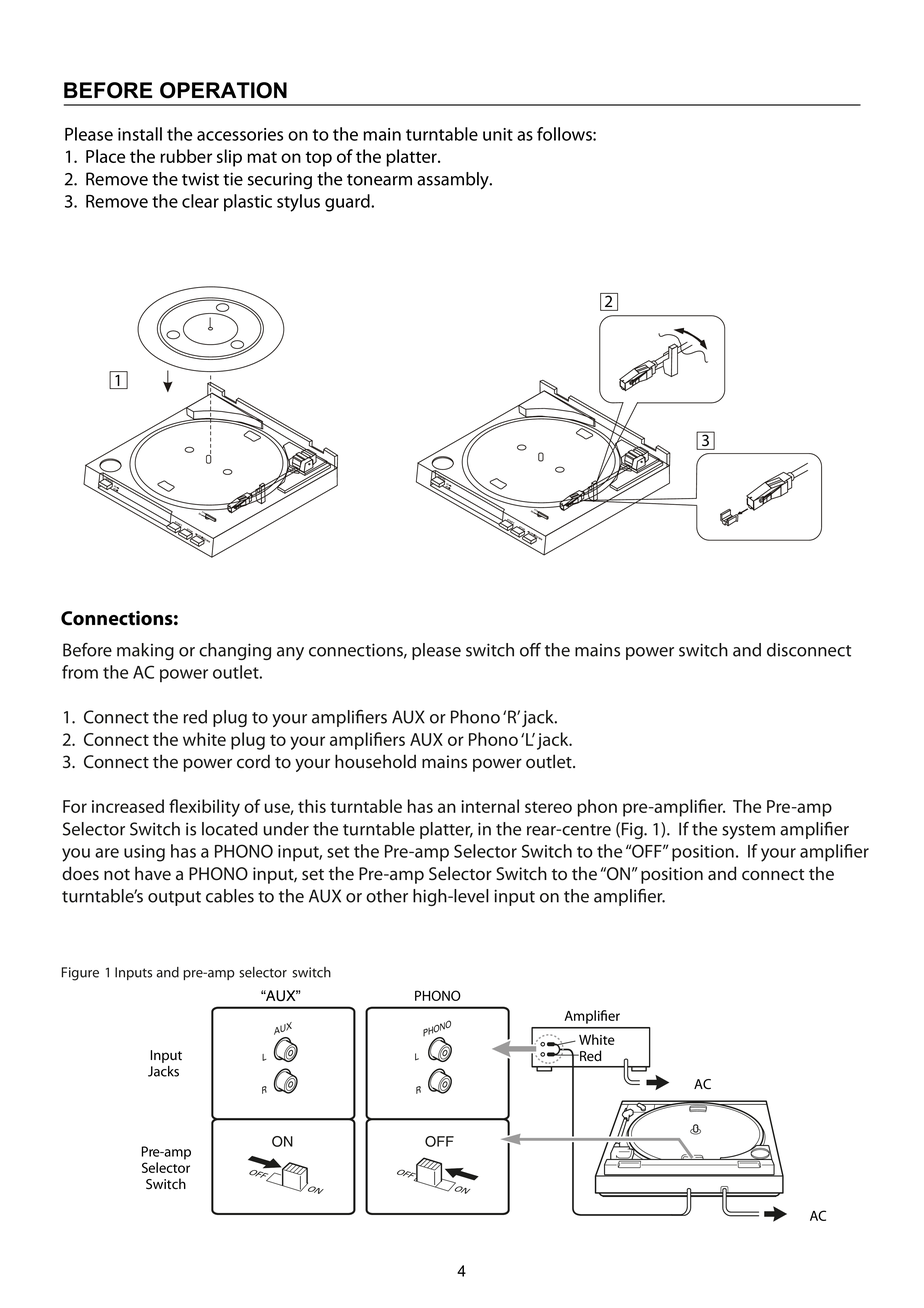 The image size is (924, 1308). Describe the element at coordinates (140, 134) in the document. I see `install` at that location.
